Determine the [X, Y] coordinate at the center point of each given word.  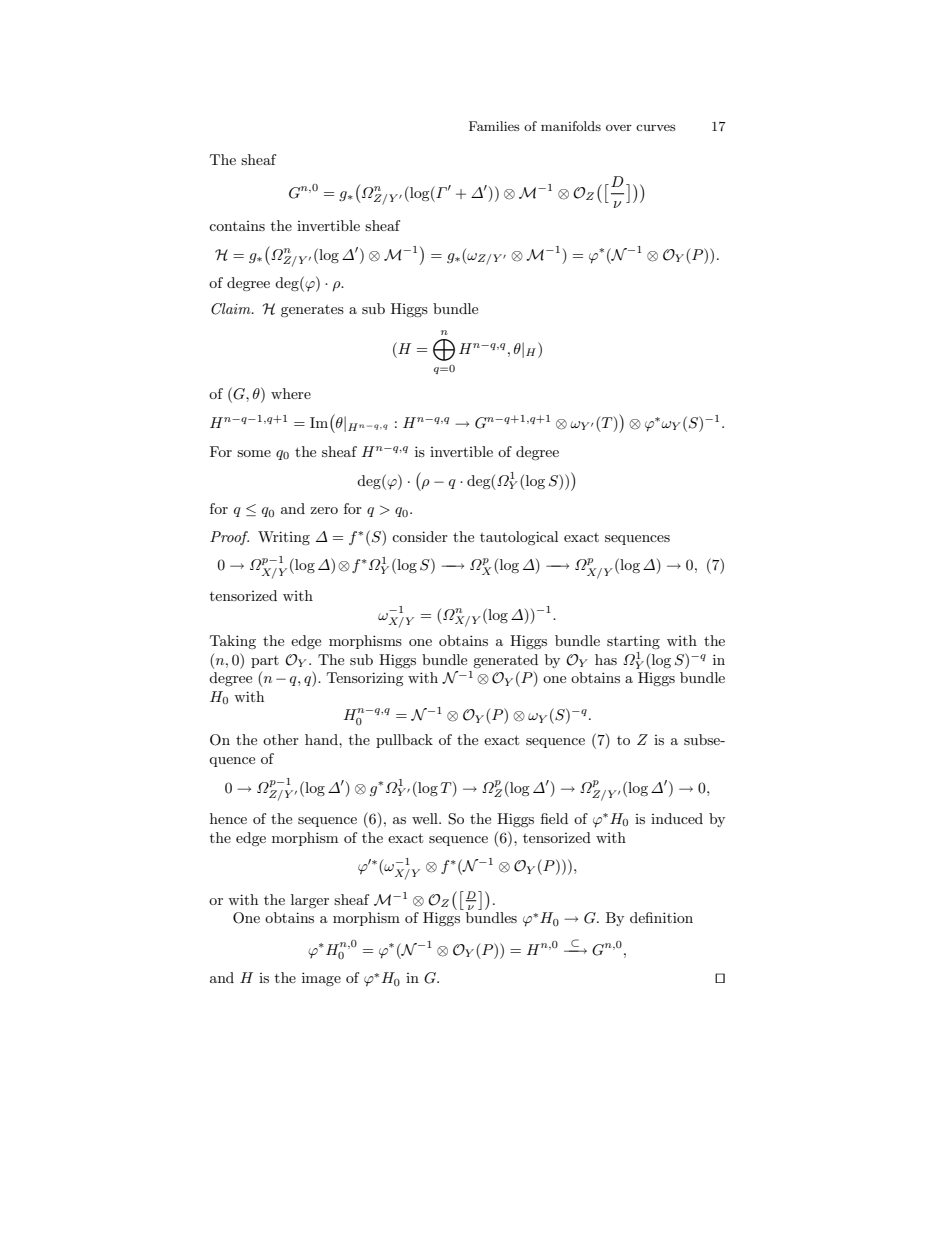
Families [494, 126]
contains [237, 226]
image [321, 979]
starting [633, 642]
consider [420, 536]
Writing [284, 538]
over [619, 127]
